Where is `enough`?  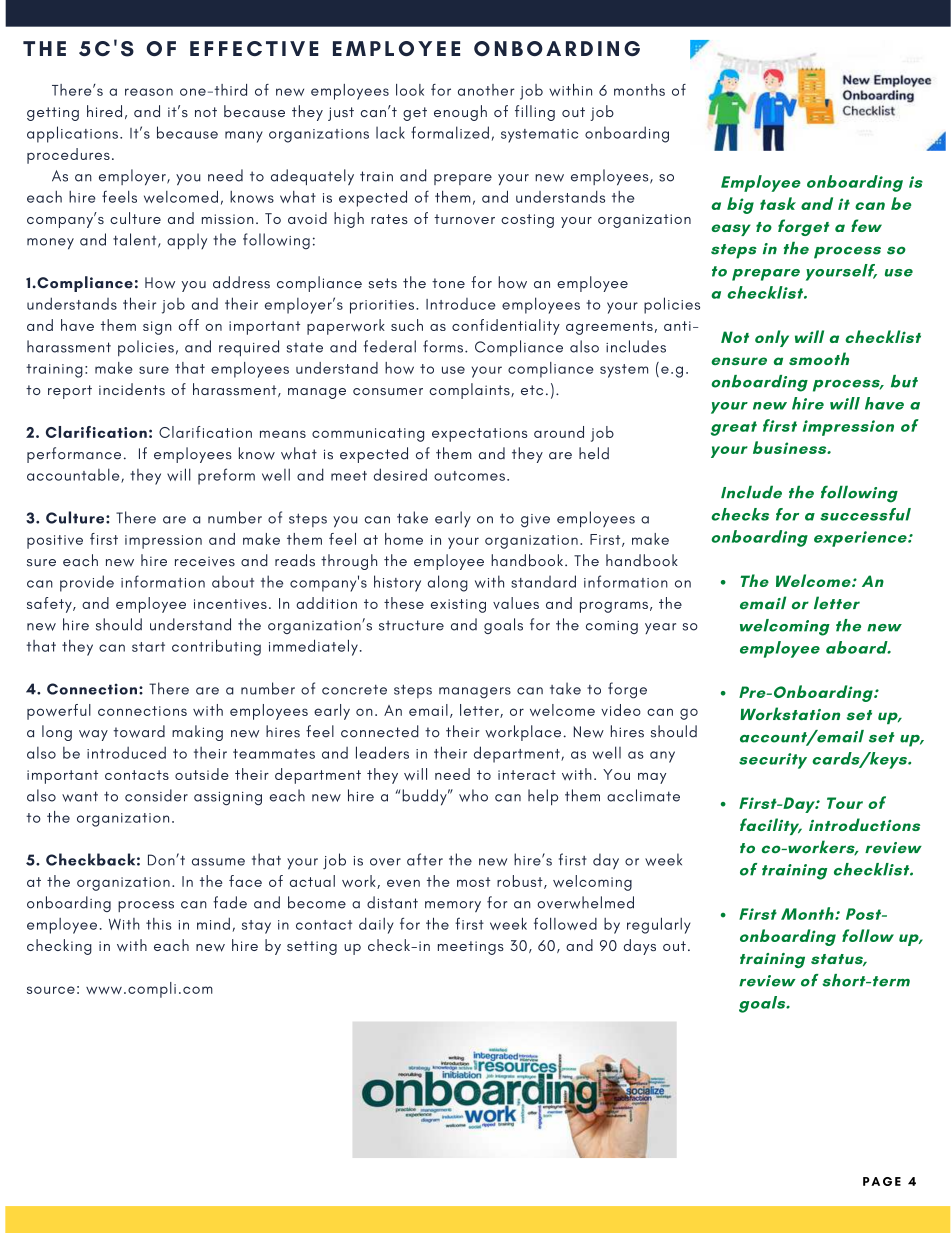
enough is located at coordinates (460, 113).
